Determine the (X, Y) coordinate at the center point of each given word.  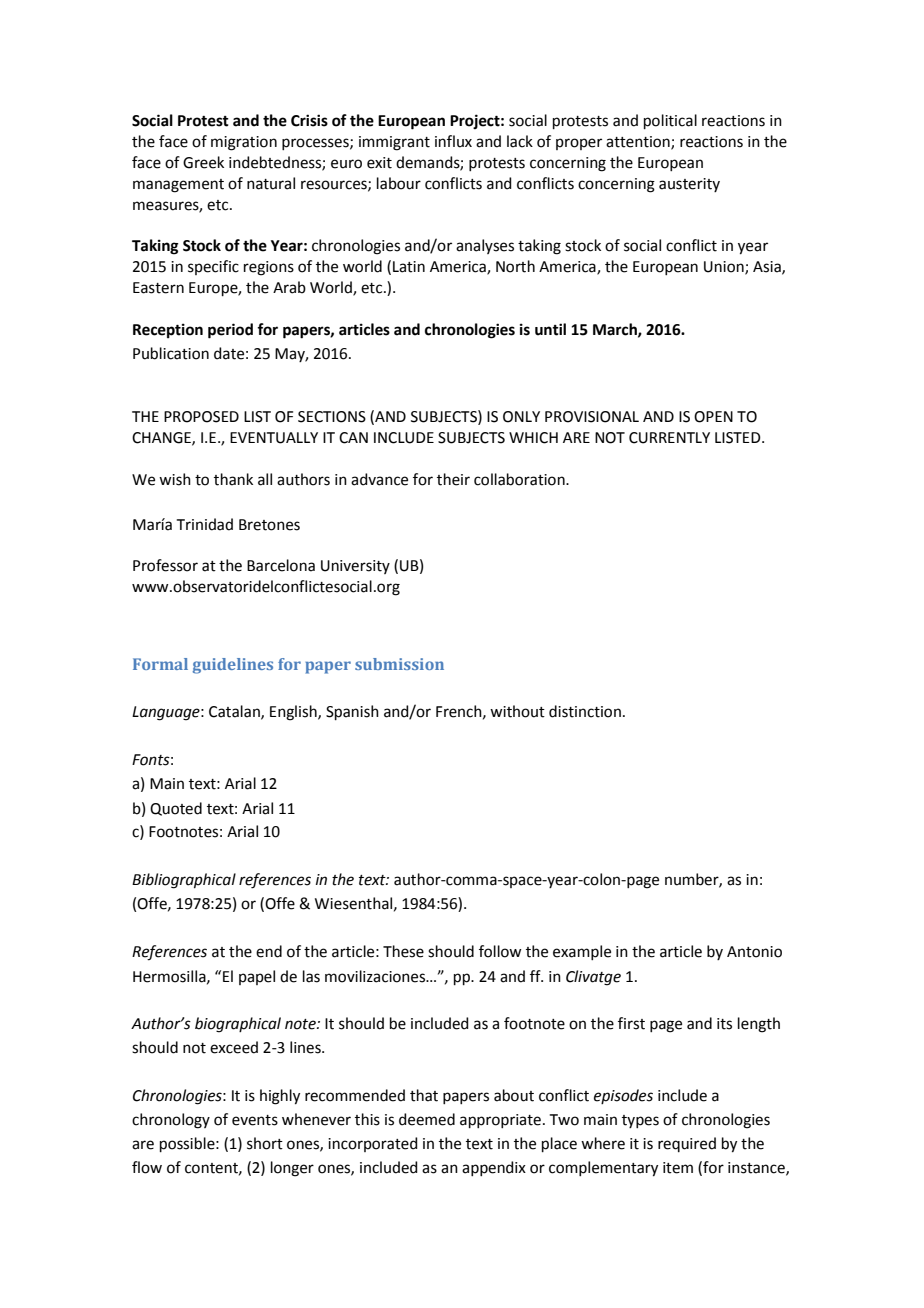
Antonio (754, 952)
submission (399, 664)
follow (500, 951)
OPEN (713, 417)
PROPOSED (201, 417)
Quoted (176, 809)
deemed (427, 1119)
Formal (160, 664)
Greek (203, 162)
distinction (585, 711)
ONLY (521, 417)
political (670, 121)
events (255, 1120)
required (687, 1144)
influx (453, 141)
